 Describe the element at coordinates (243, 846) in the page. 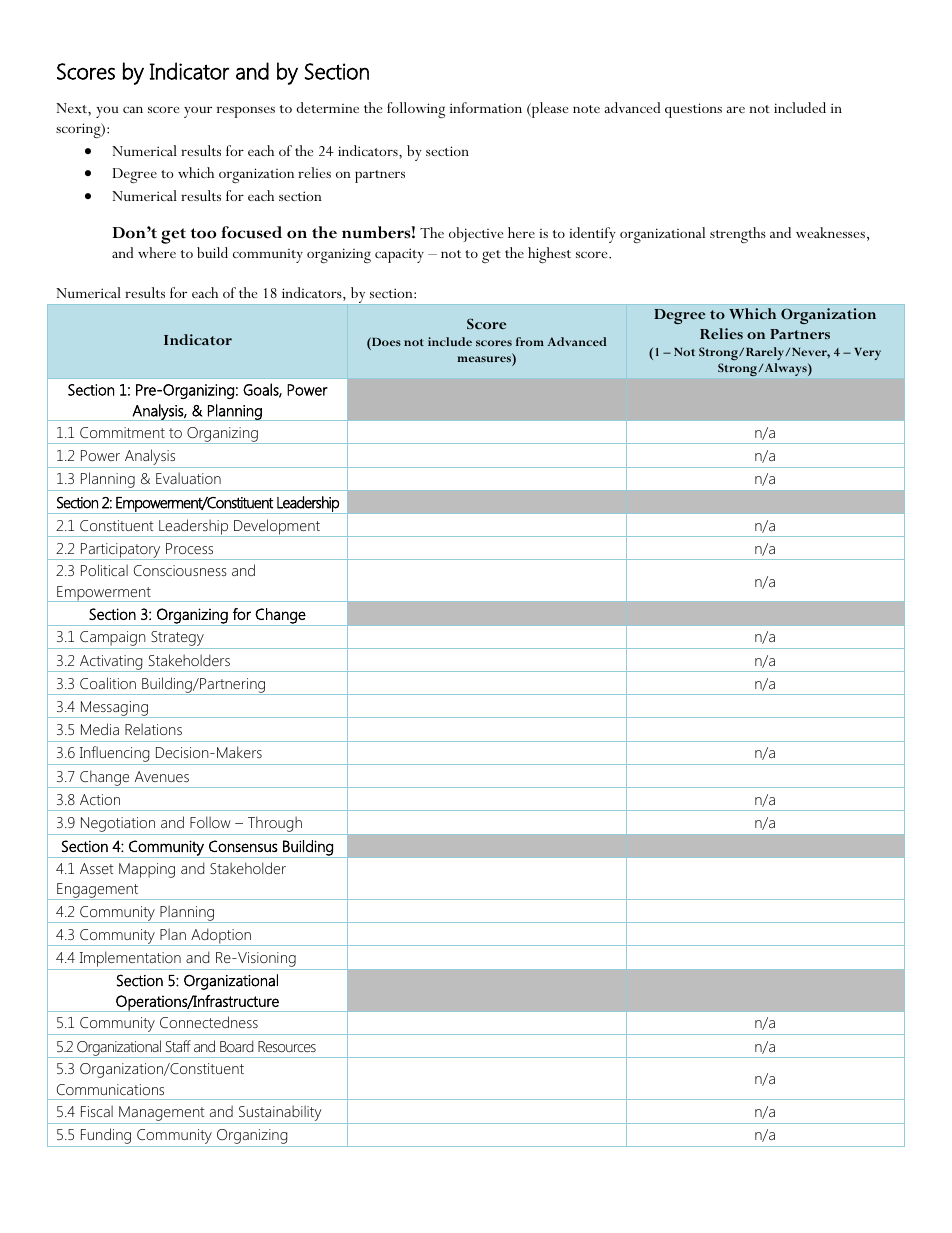

I see `Consensus` at that location.
